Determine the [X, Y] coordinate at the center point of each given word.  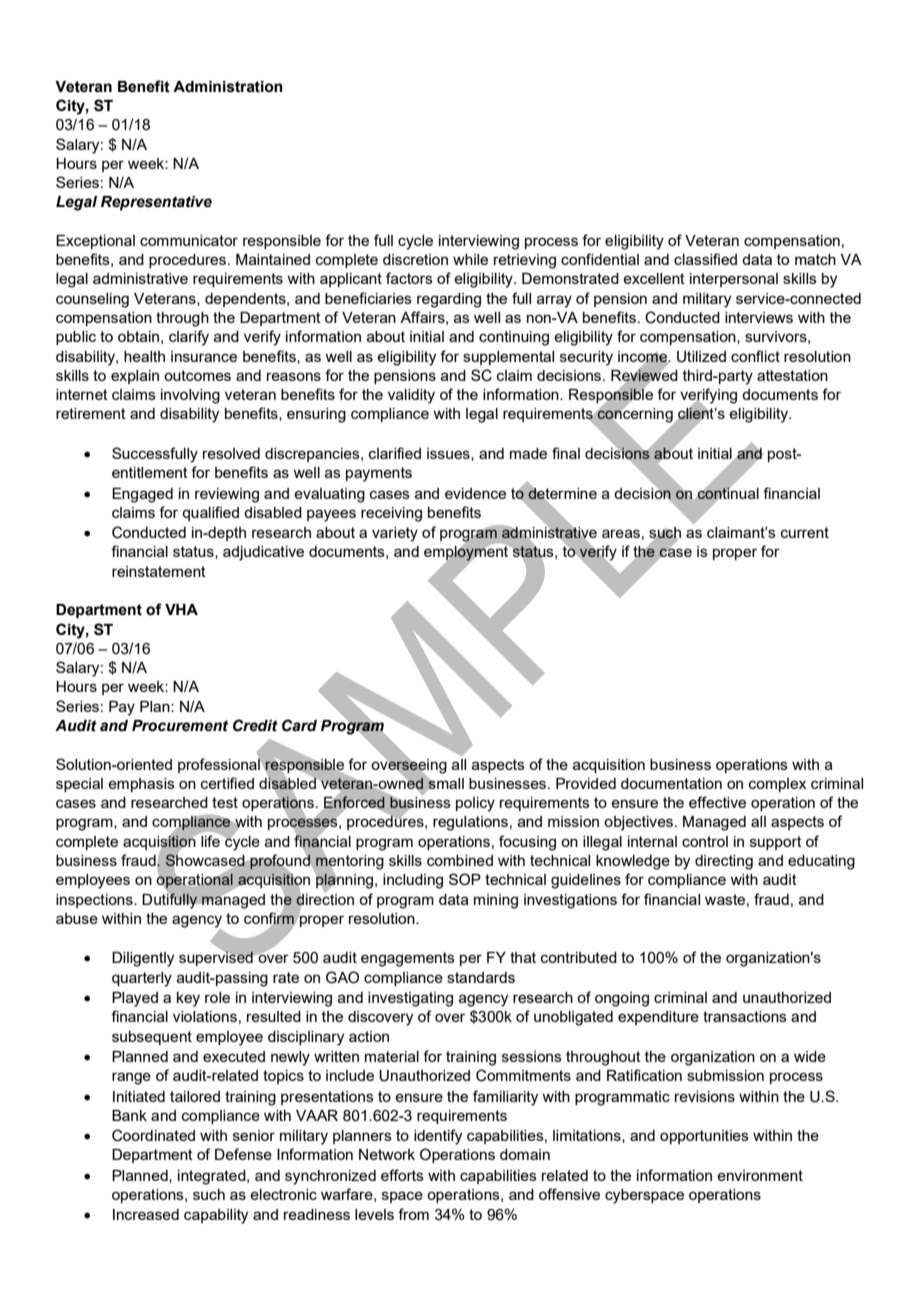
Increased [146, 1214]
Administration [228, 87]
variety [395, 534]
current [805, 532]
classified [705, 259]
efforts [402, 1175]
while [470, 259]
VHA [181, 609]
